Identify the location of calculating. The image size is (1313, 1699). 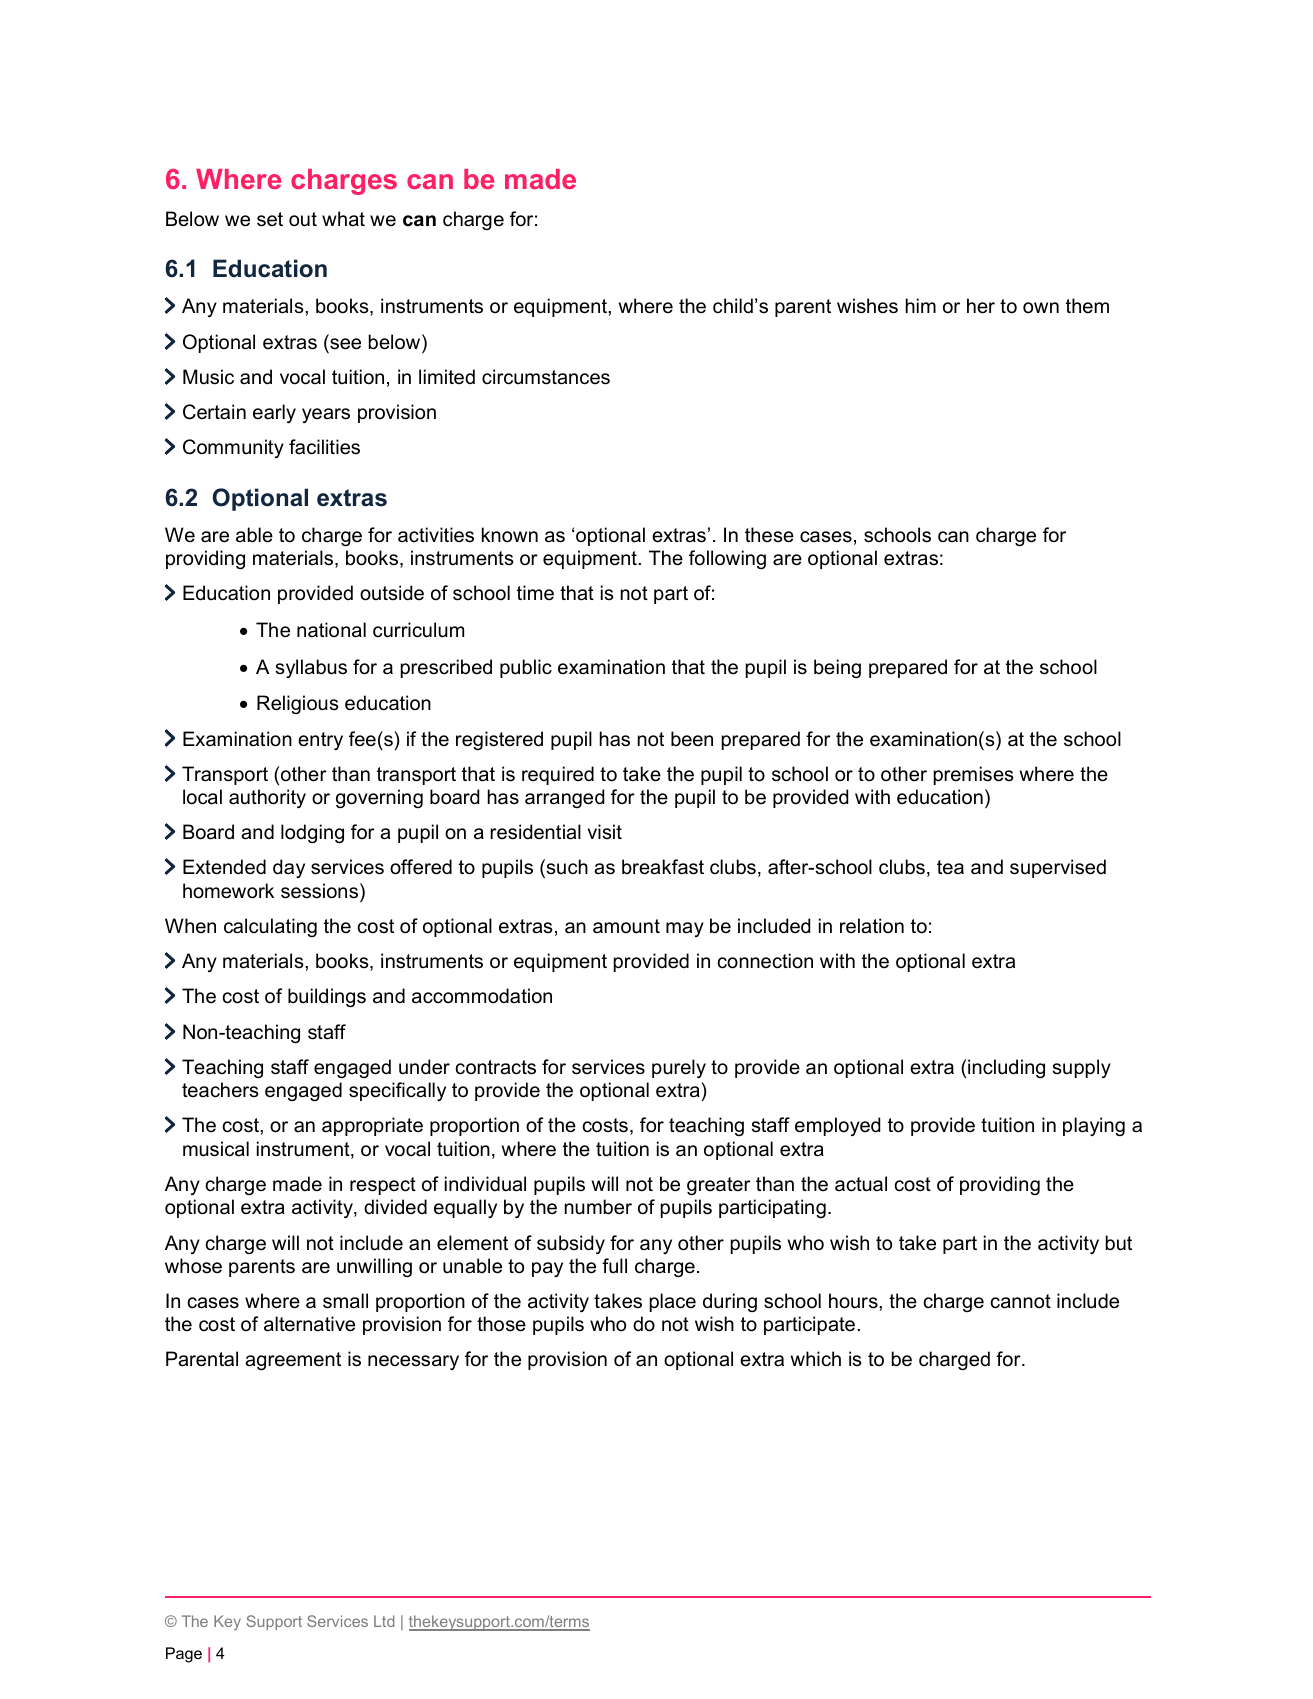
(270, 927).
